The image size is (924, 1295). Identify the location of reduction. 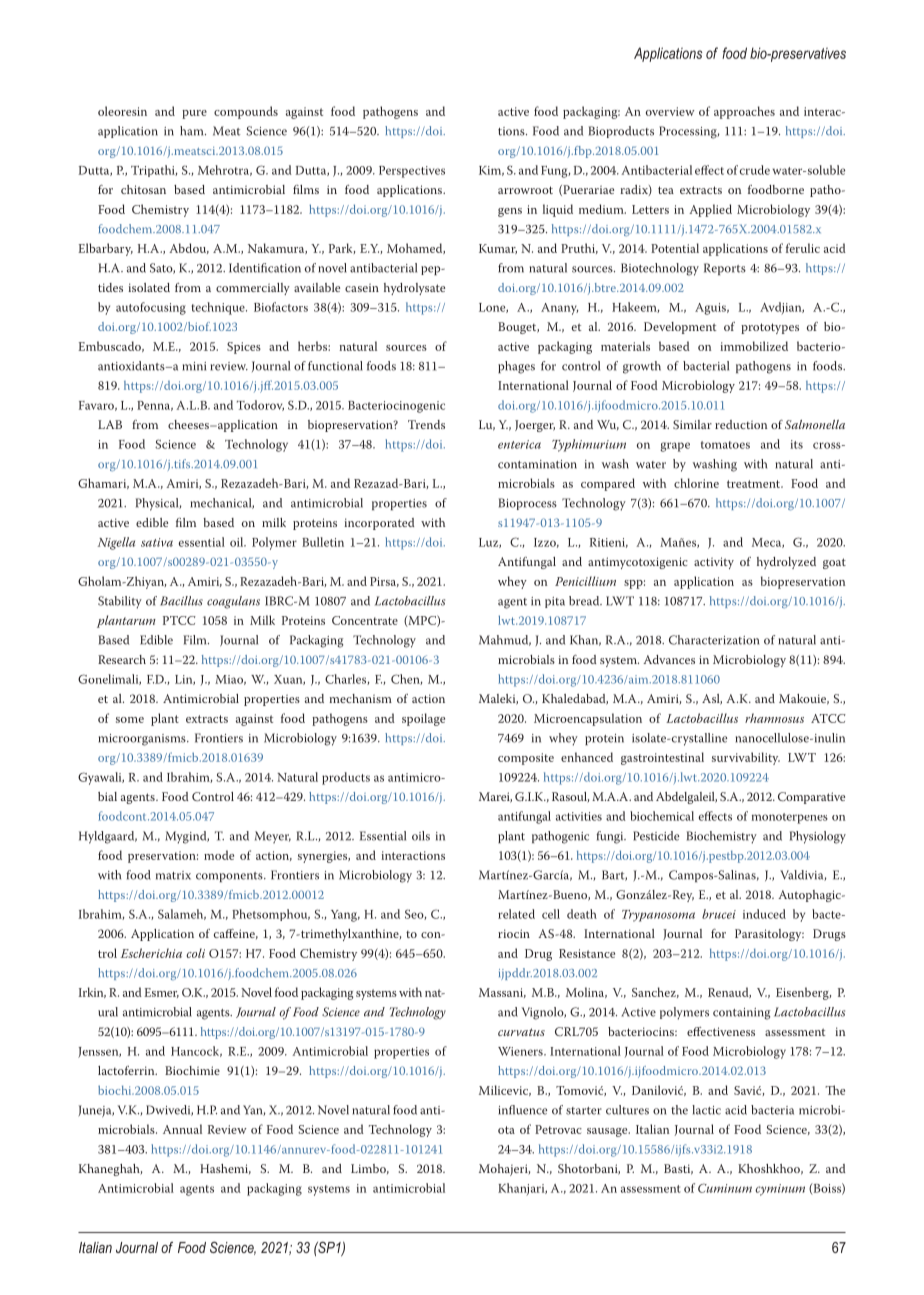
(741, 424).
